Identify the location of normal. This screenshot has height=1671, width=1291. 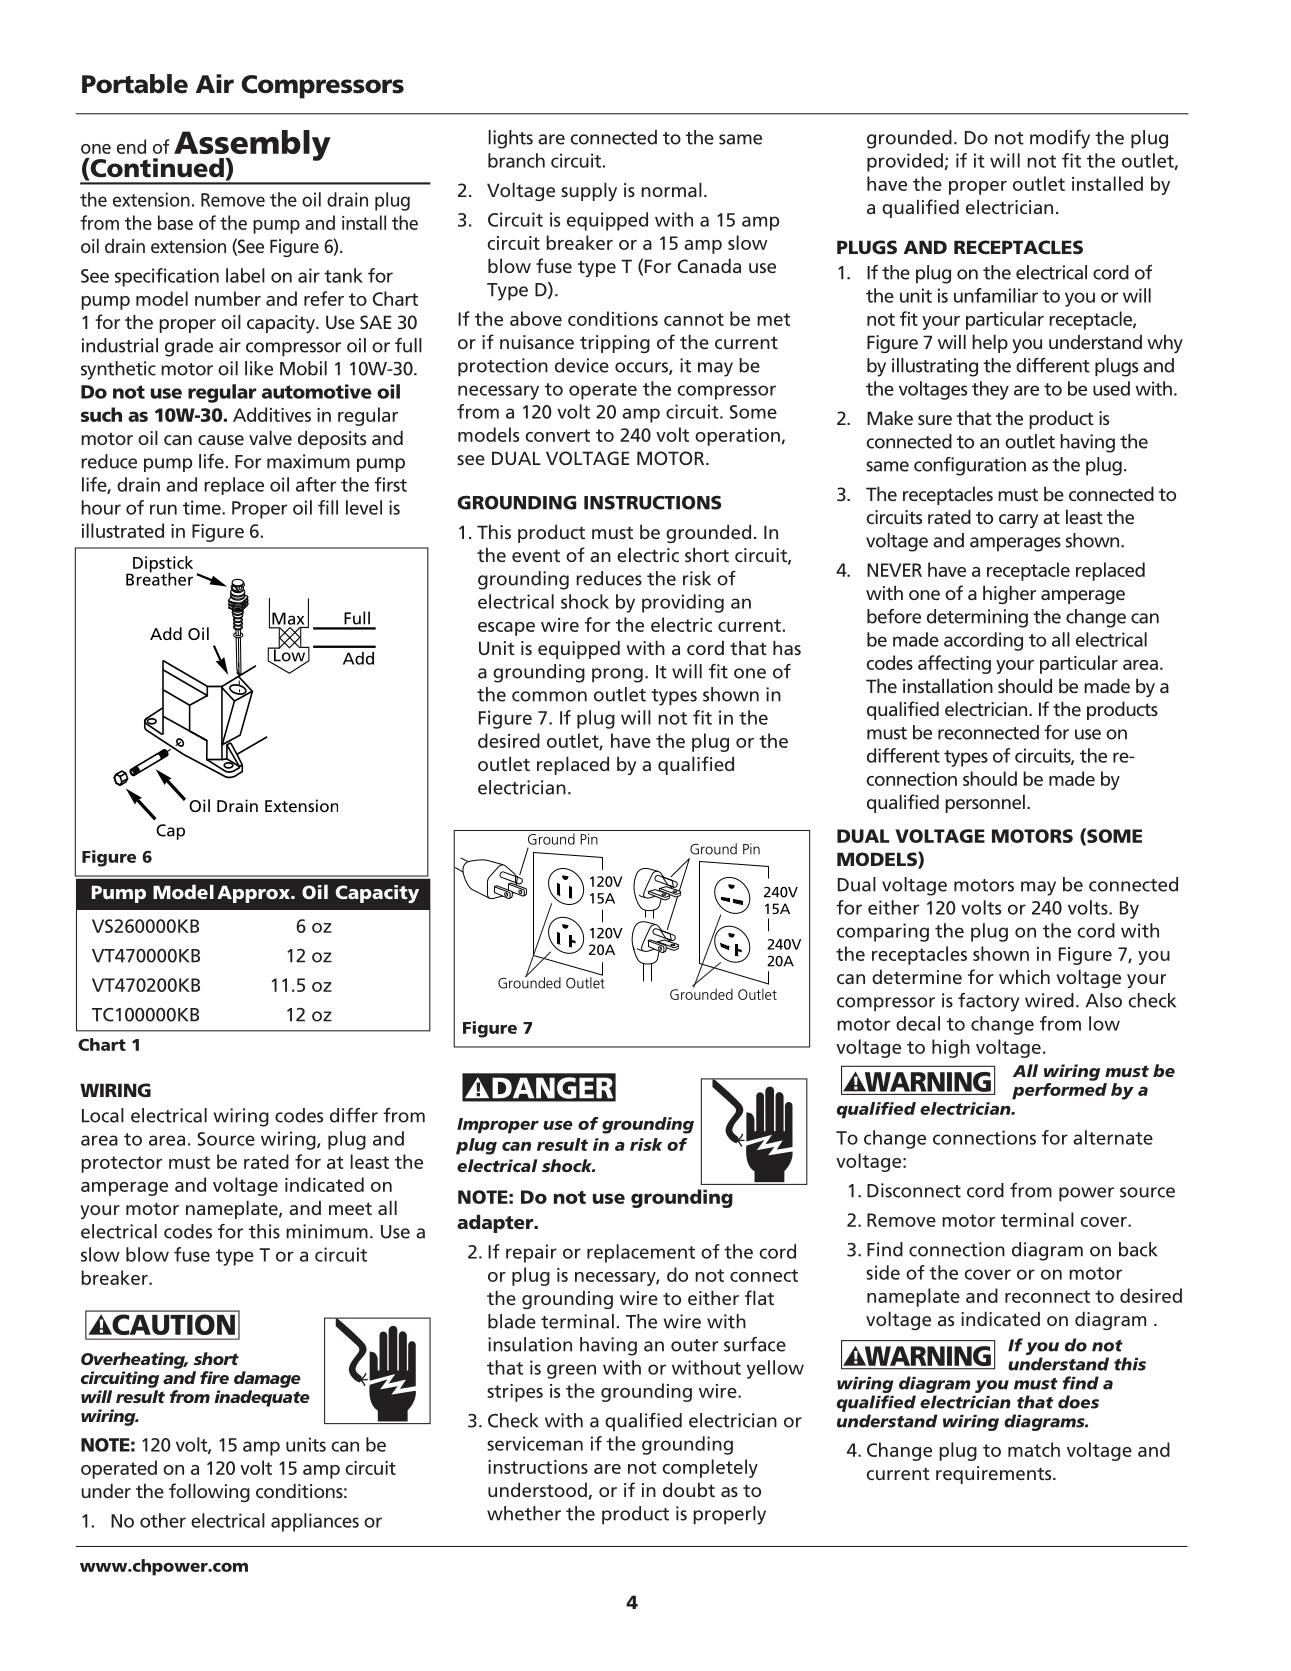
(671, 189).
